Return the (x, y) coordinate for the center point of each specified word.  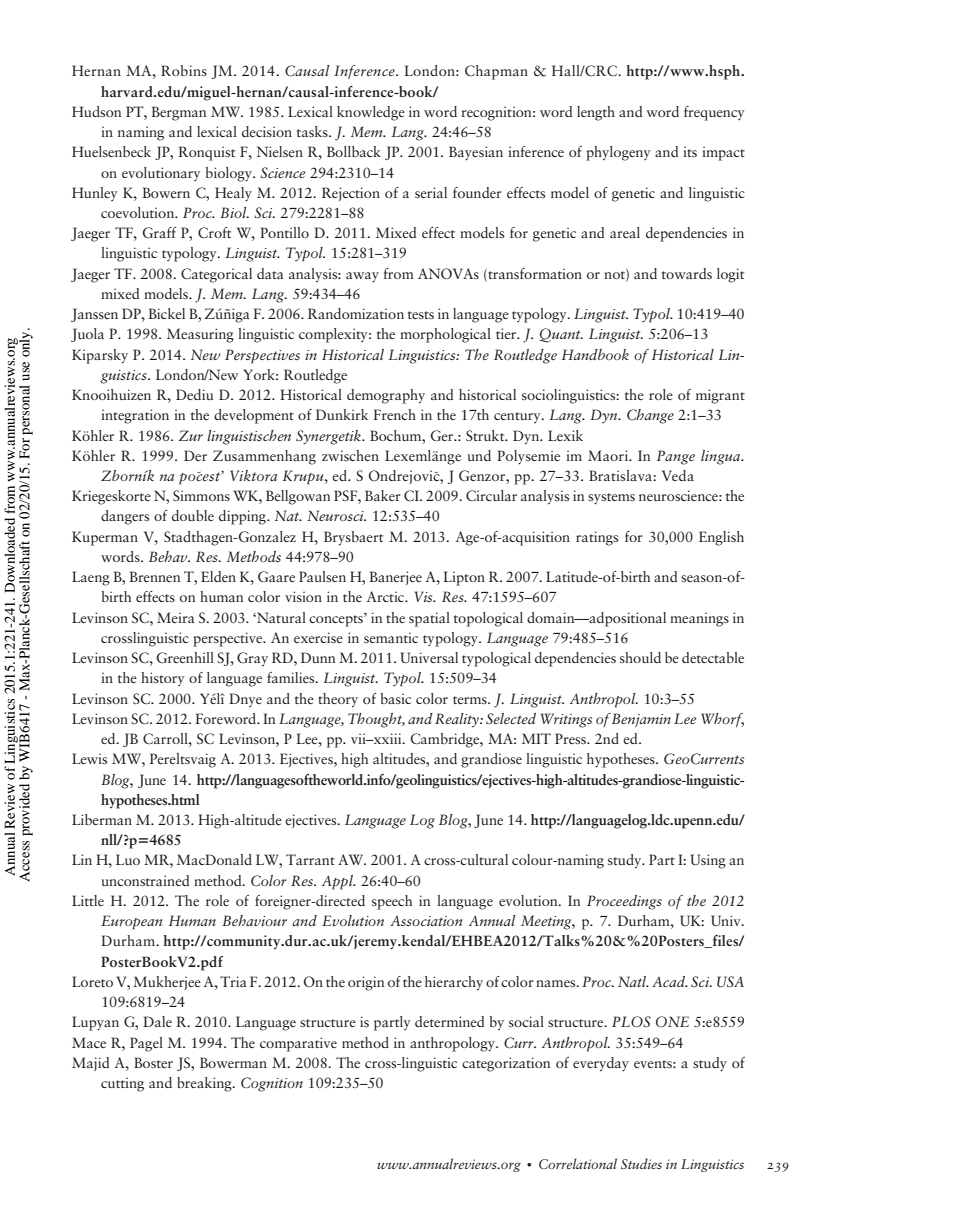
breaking (205, 1084)
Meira (176, 617)
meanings (699, 619)
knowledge (371, 113)
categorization (506, 1064)
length (596, 113)
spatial (429, 619)
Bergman (178, 113)
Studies (641, 1163)
